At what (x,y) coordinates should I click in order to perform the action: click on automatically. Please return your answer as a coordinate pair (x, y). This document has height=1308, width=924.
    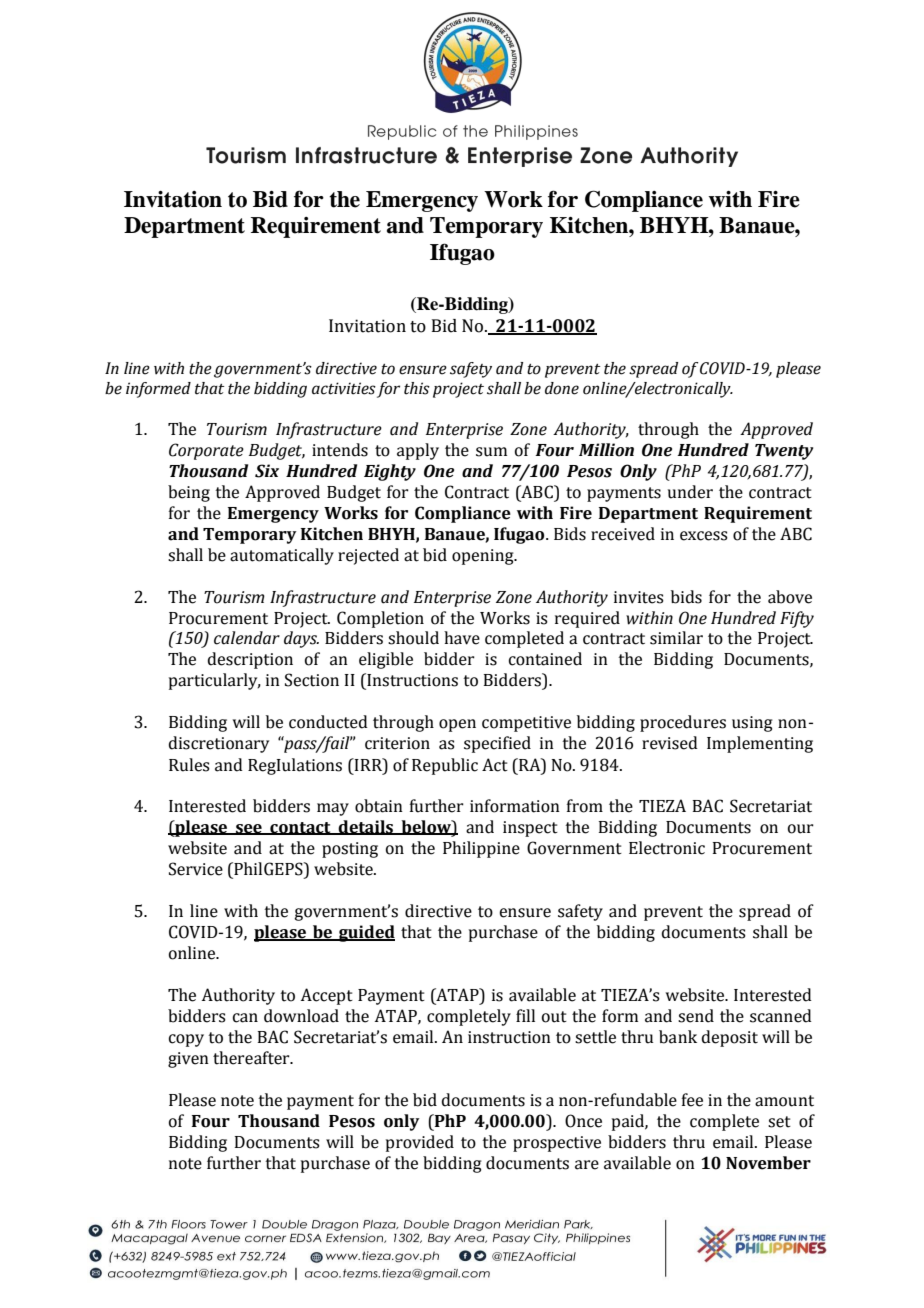
    Looking at the image, I should click on (282, 556).
